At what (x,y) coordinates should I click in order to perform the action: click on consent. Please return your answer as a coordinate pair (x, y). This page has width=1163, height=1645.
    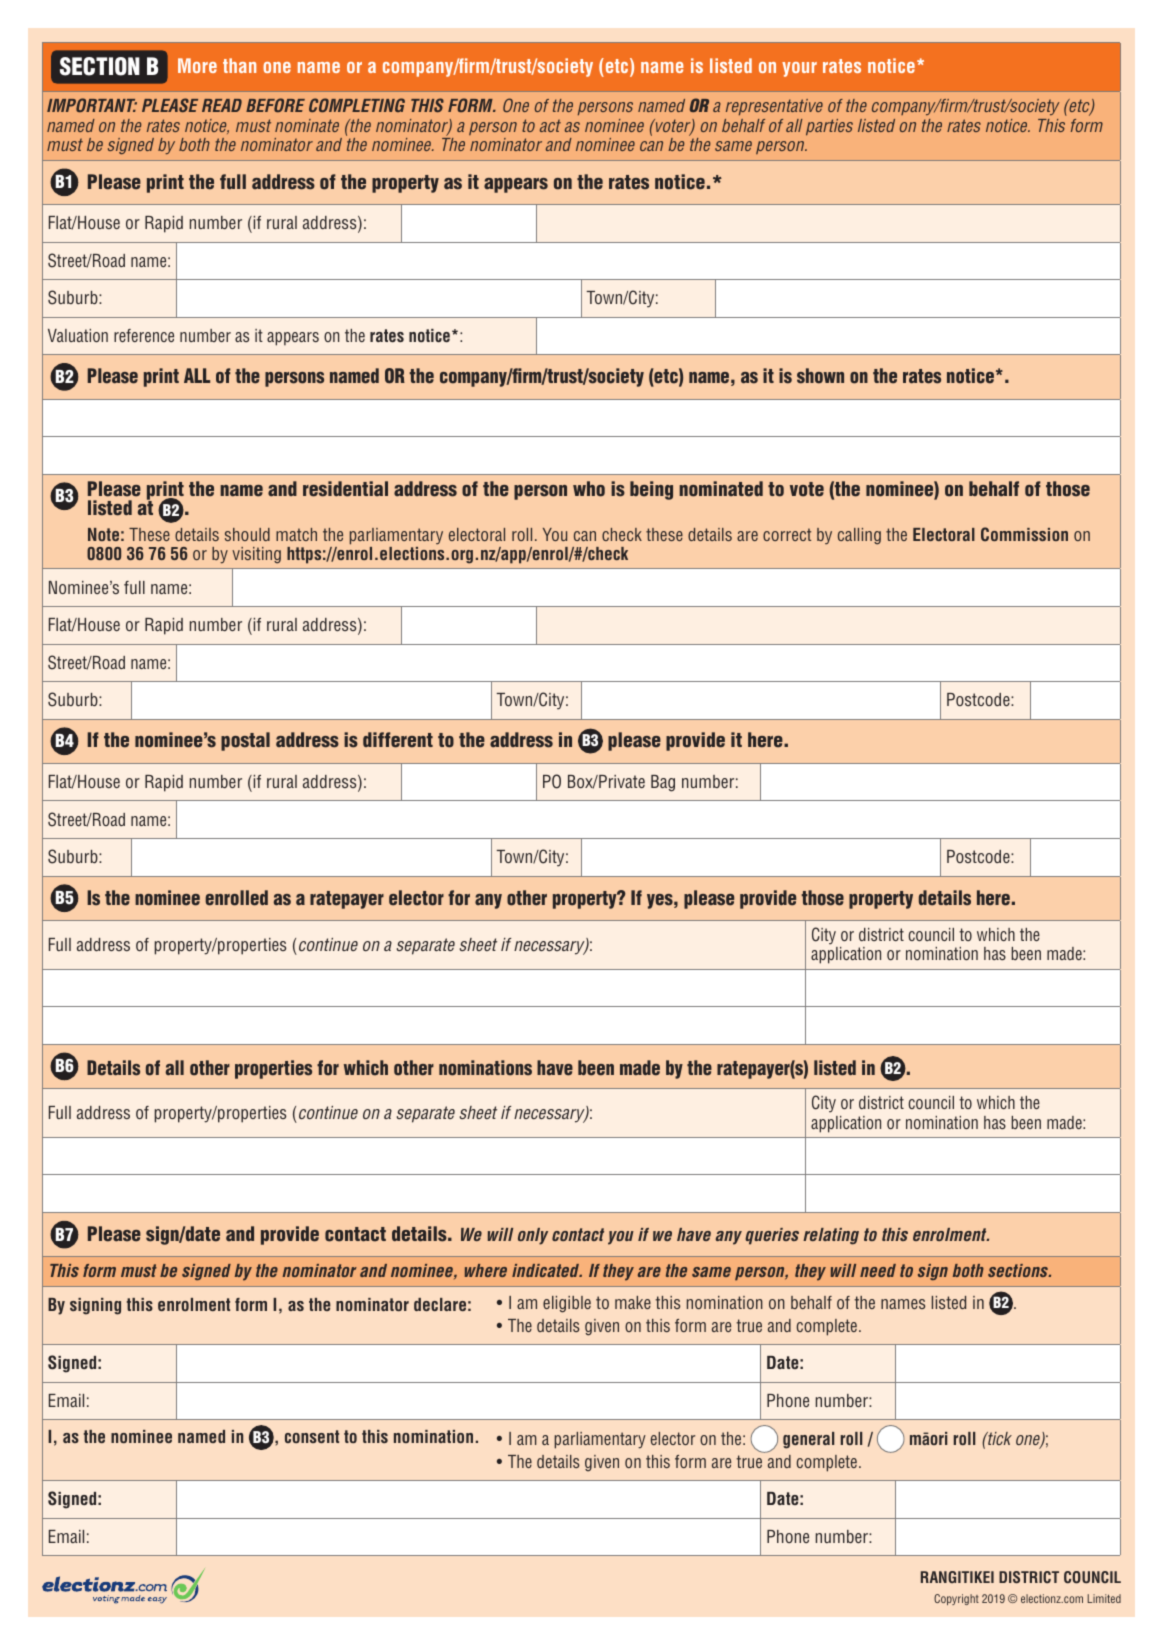
    Looking at the image, I should click on (312, 1436).
